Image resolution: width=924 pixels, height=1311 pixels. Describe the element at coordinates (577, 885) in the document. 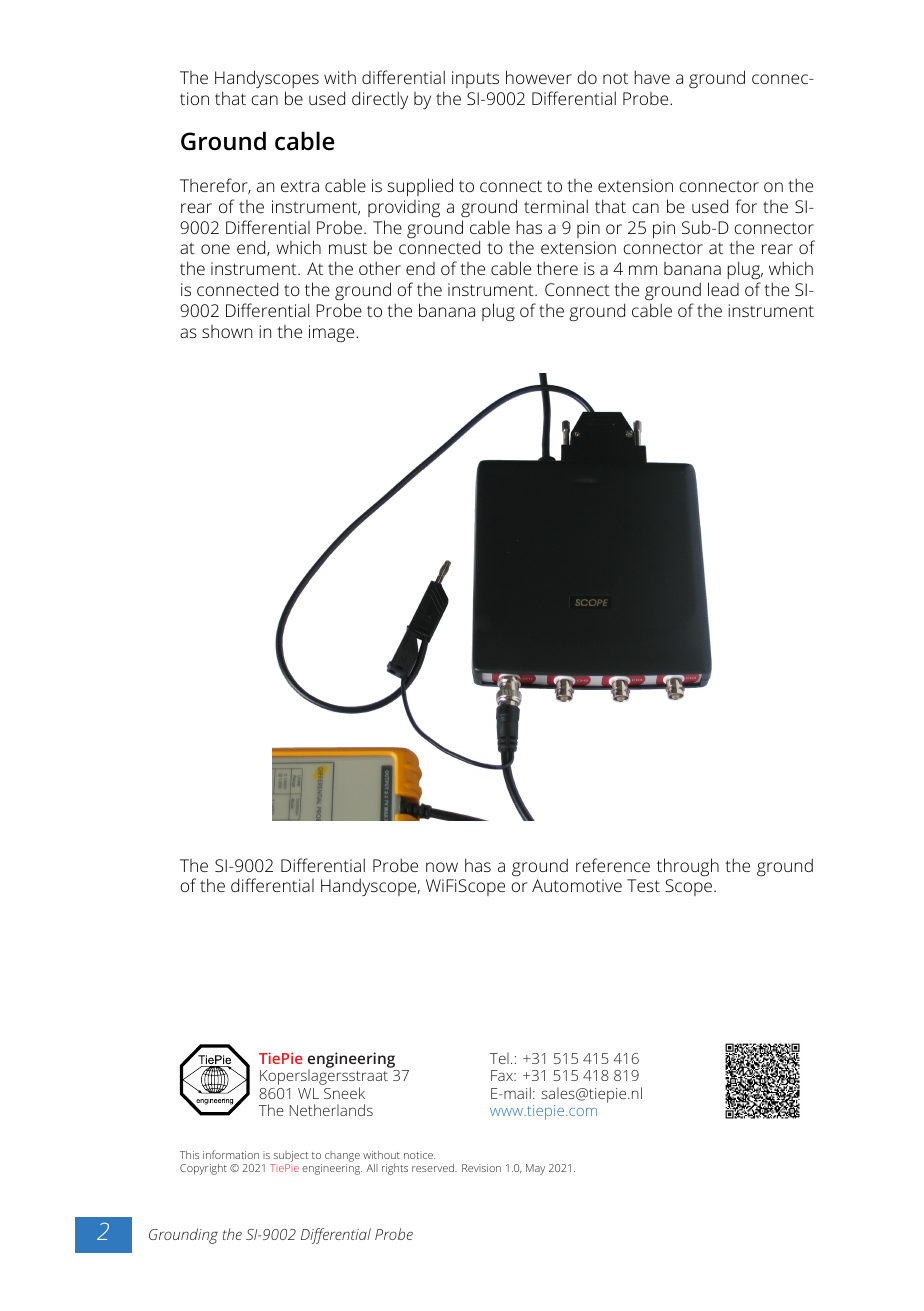

I see `Automotive` at that location.
